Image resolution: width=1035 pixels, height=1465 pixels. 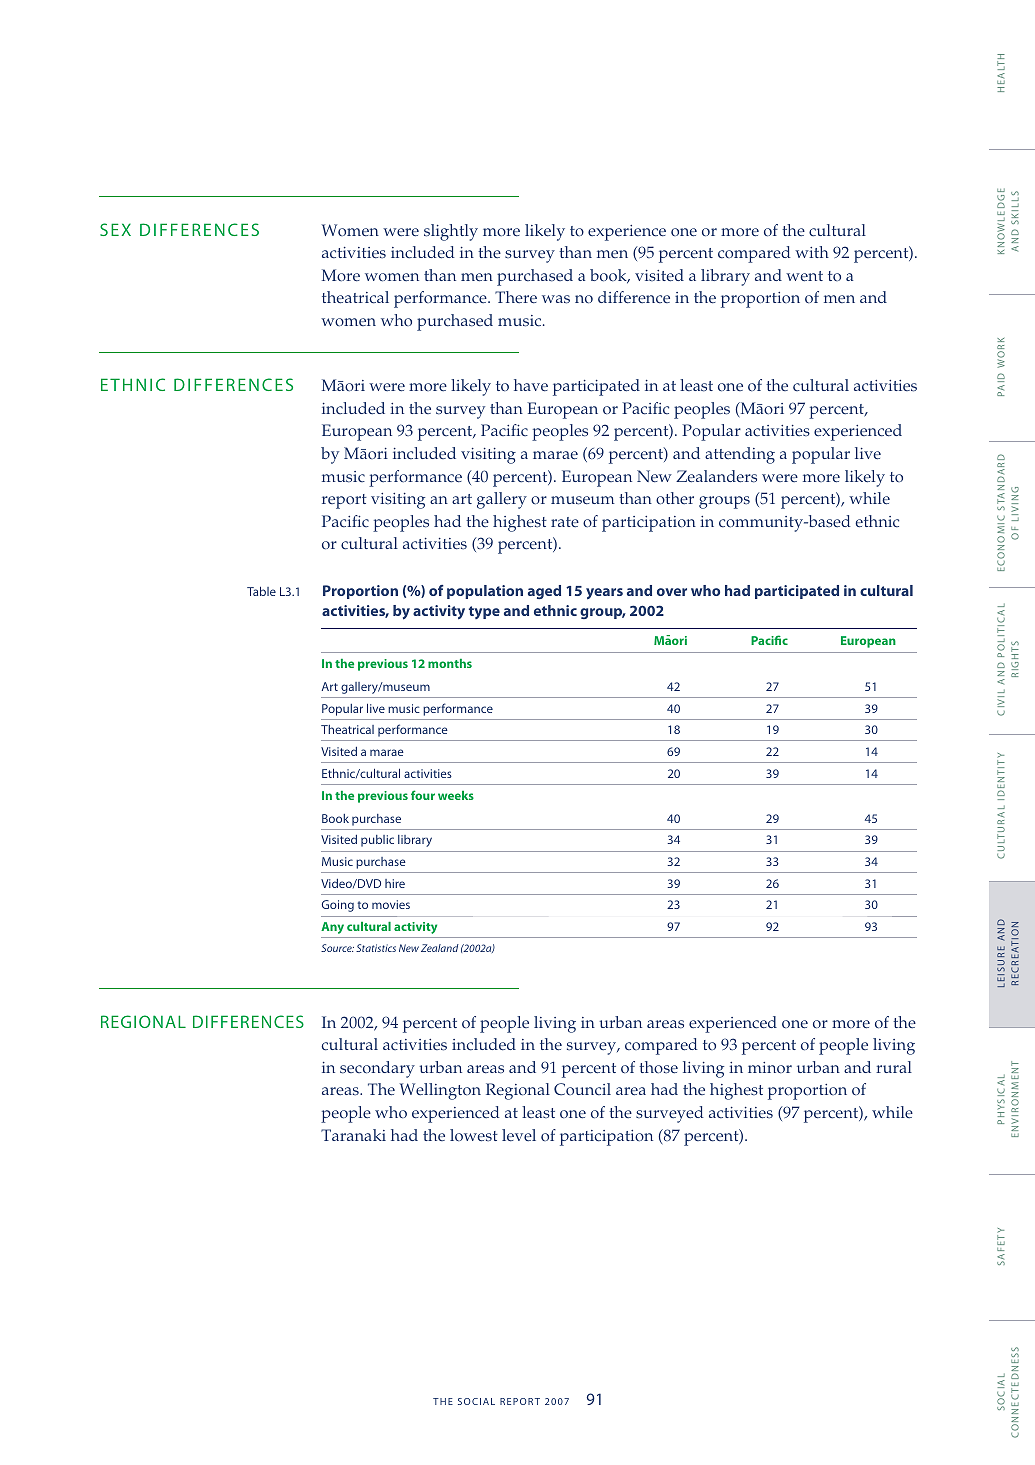 I want to click on with, so click(x=812, y=252).
